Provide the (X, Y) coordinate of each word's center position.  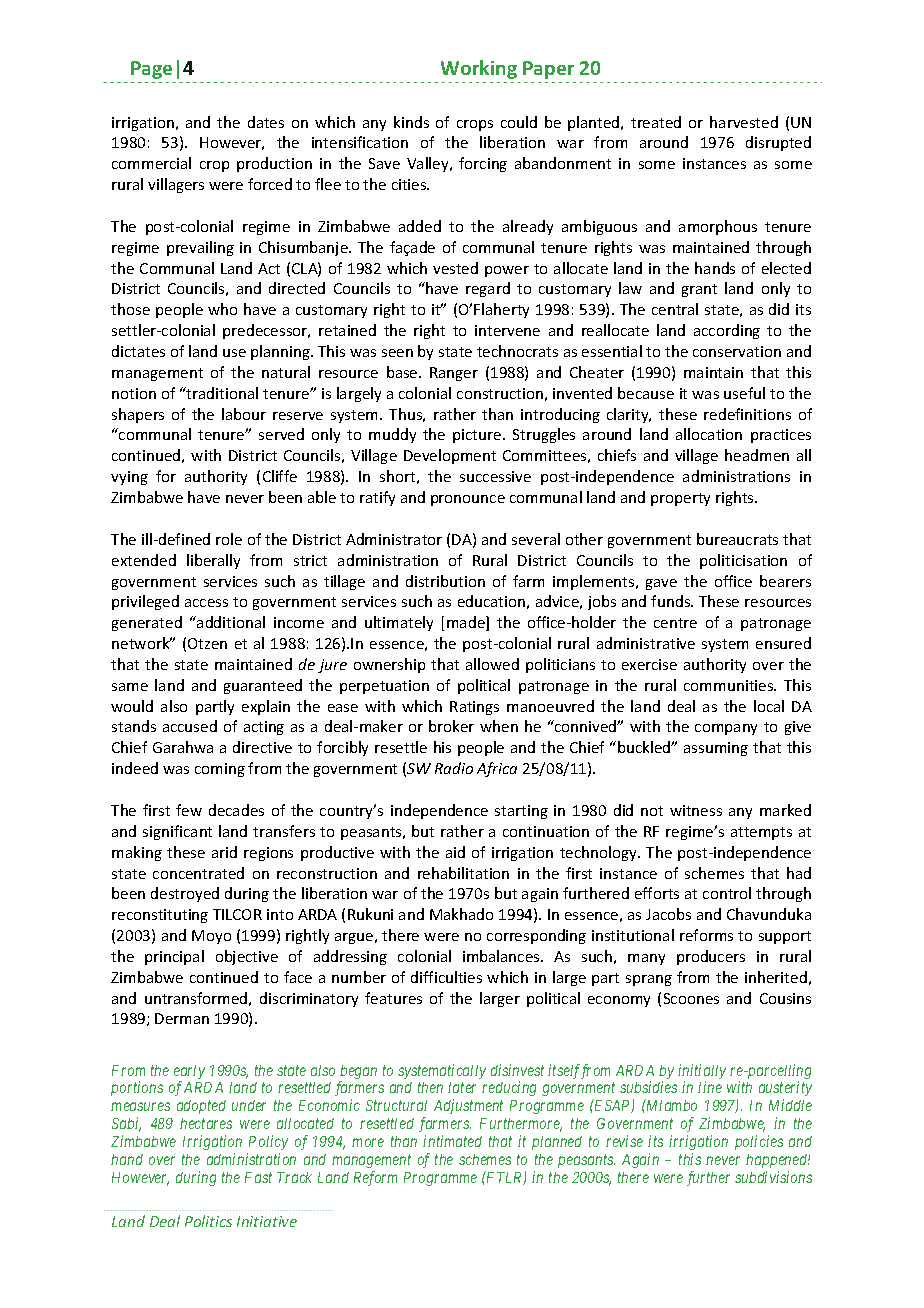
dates (266, 122)
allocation (709, 434)
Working (479, 69)
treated (656, 122)
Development (450, 456)
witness (696, 810)
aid (455, 852)
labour (244, 414)
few (189, 810)
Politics (208, 1221)
